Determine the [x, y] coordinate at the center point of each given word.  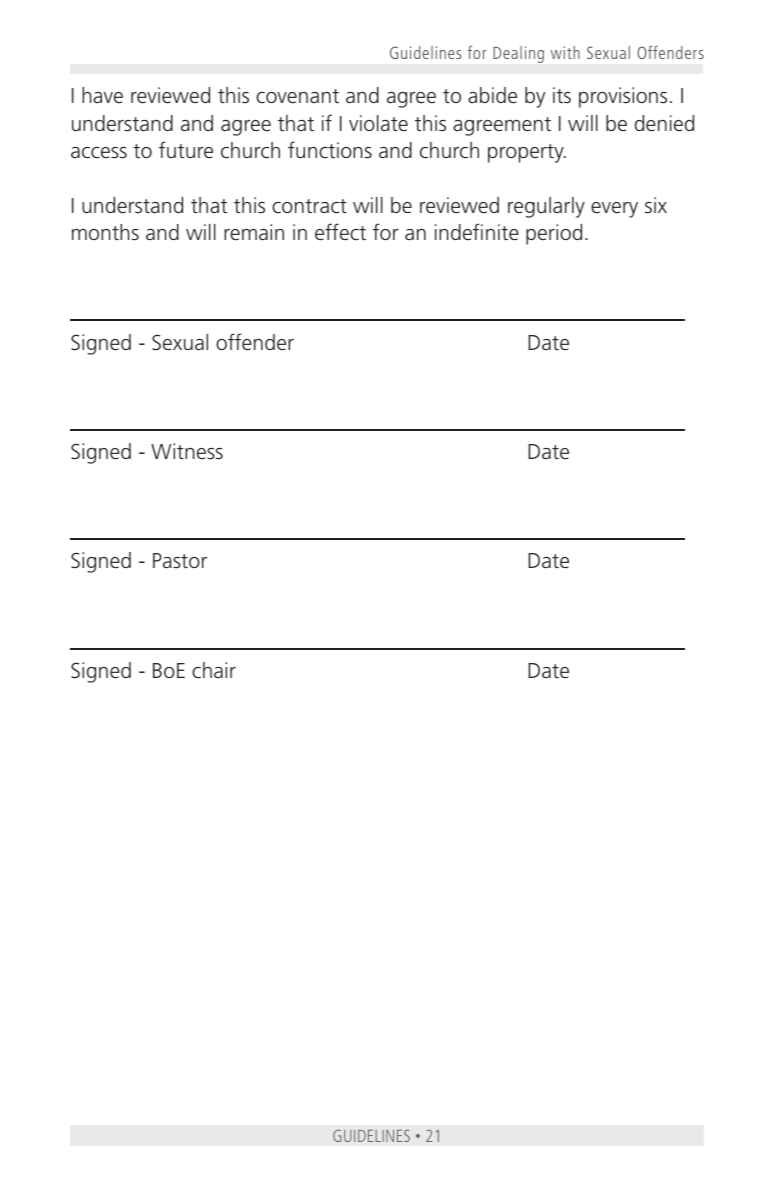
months [105, 232]
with [565, 52]
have [102, 95]
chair [214, 670]
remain [254, 232]
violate [378, 123]
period [554, 234]
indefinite [477, 232]
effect [340, 232]
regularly [546, 207]
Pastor [180, 561]
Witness [187, 451]
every [614, 210]
